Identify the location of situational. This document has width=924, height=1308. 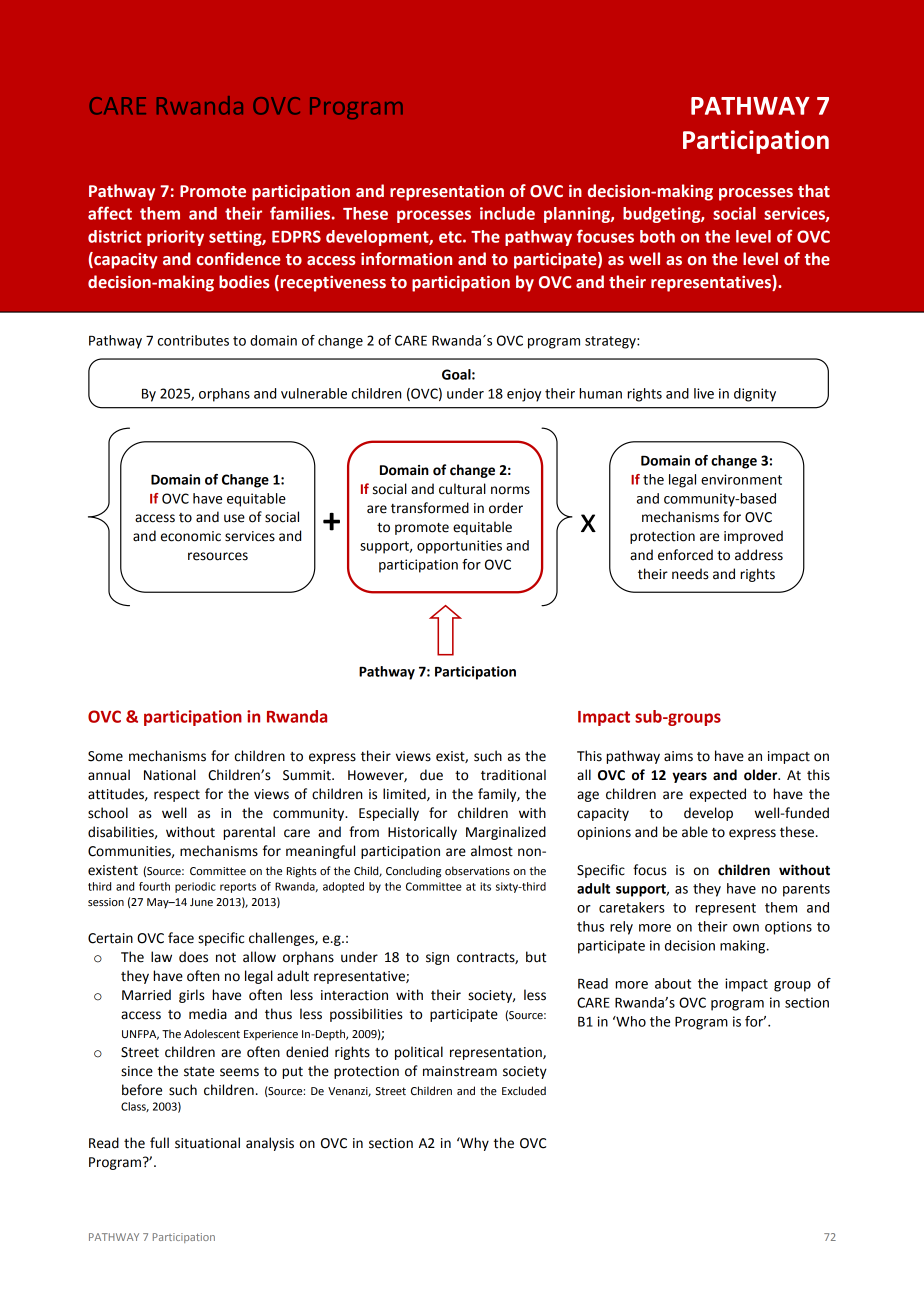
(207, 1143).
